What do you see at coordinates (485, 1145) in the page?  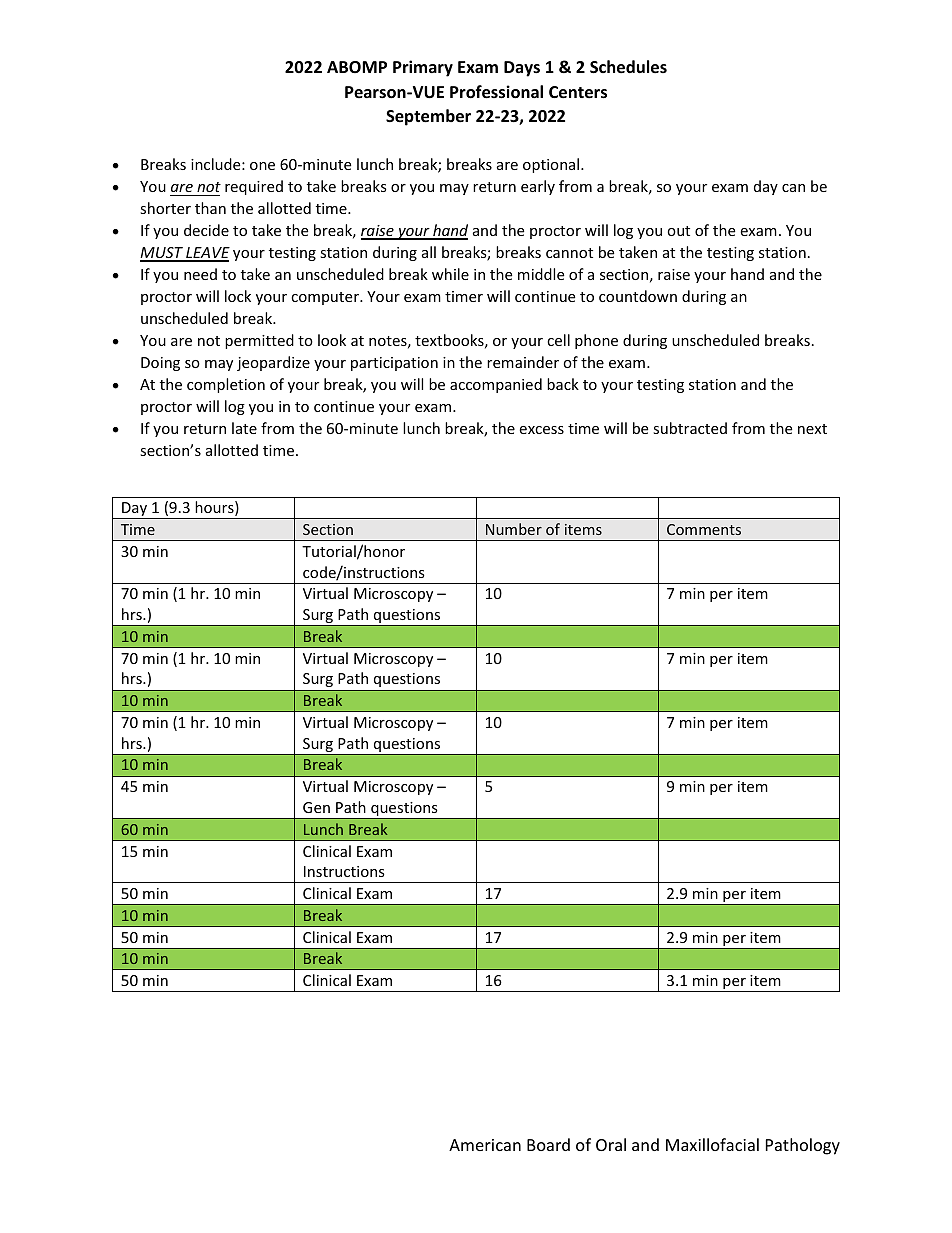 I see `American` at bounding box center [485, 1145].
